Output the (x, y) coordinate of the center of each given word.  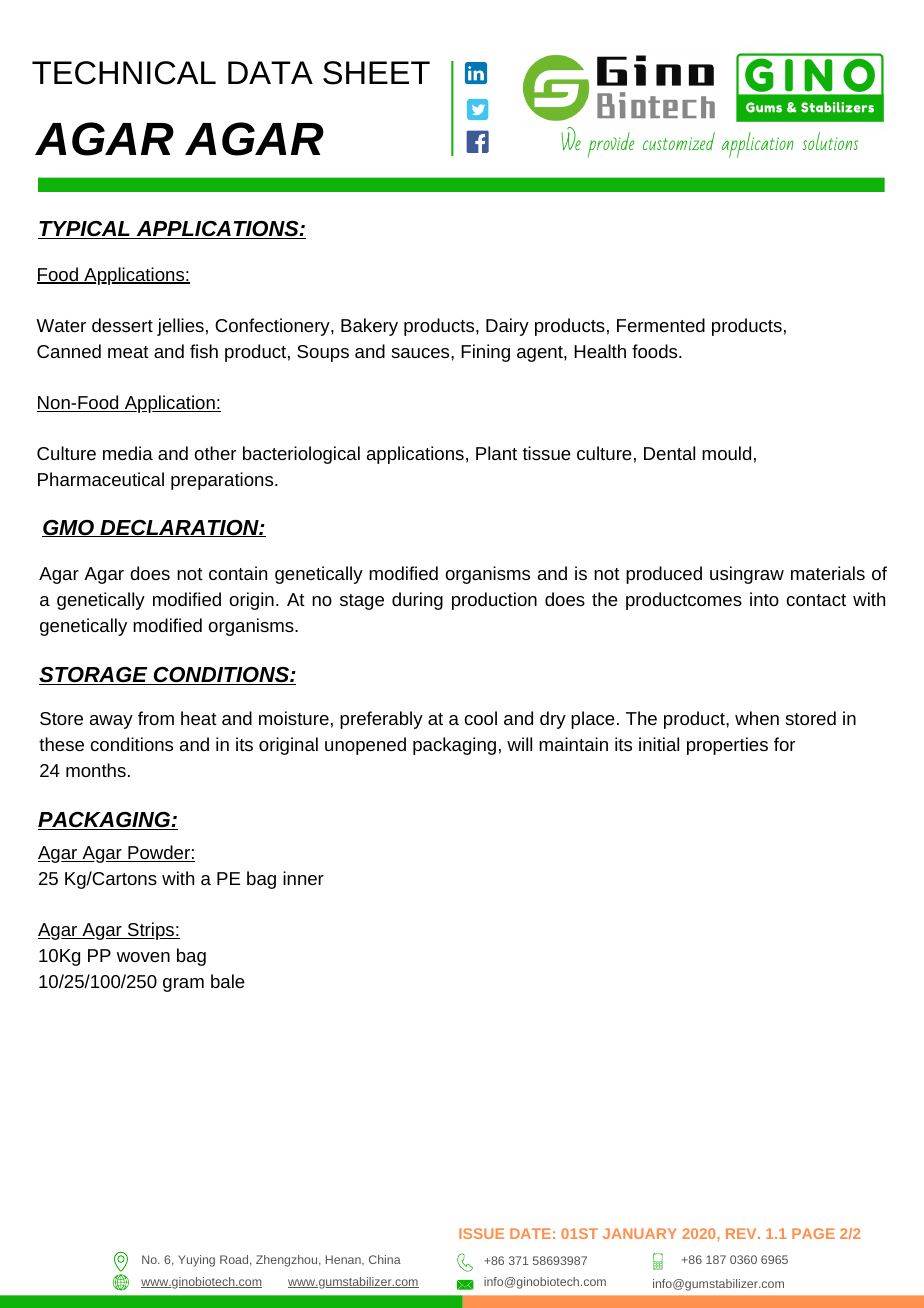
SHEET (376, 73)
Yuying (196, 1261)
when (757, 718)
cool (481, 718)
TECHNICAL (124, 73)
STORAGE (94, 676)
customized (679, 141)
